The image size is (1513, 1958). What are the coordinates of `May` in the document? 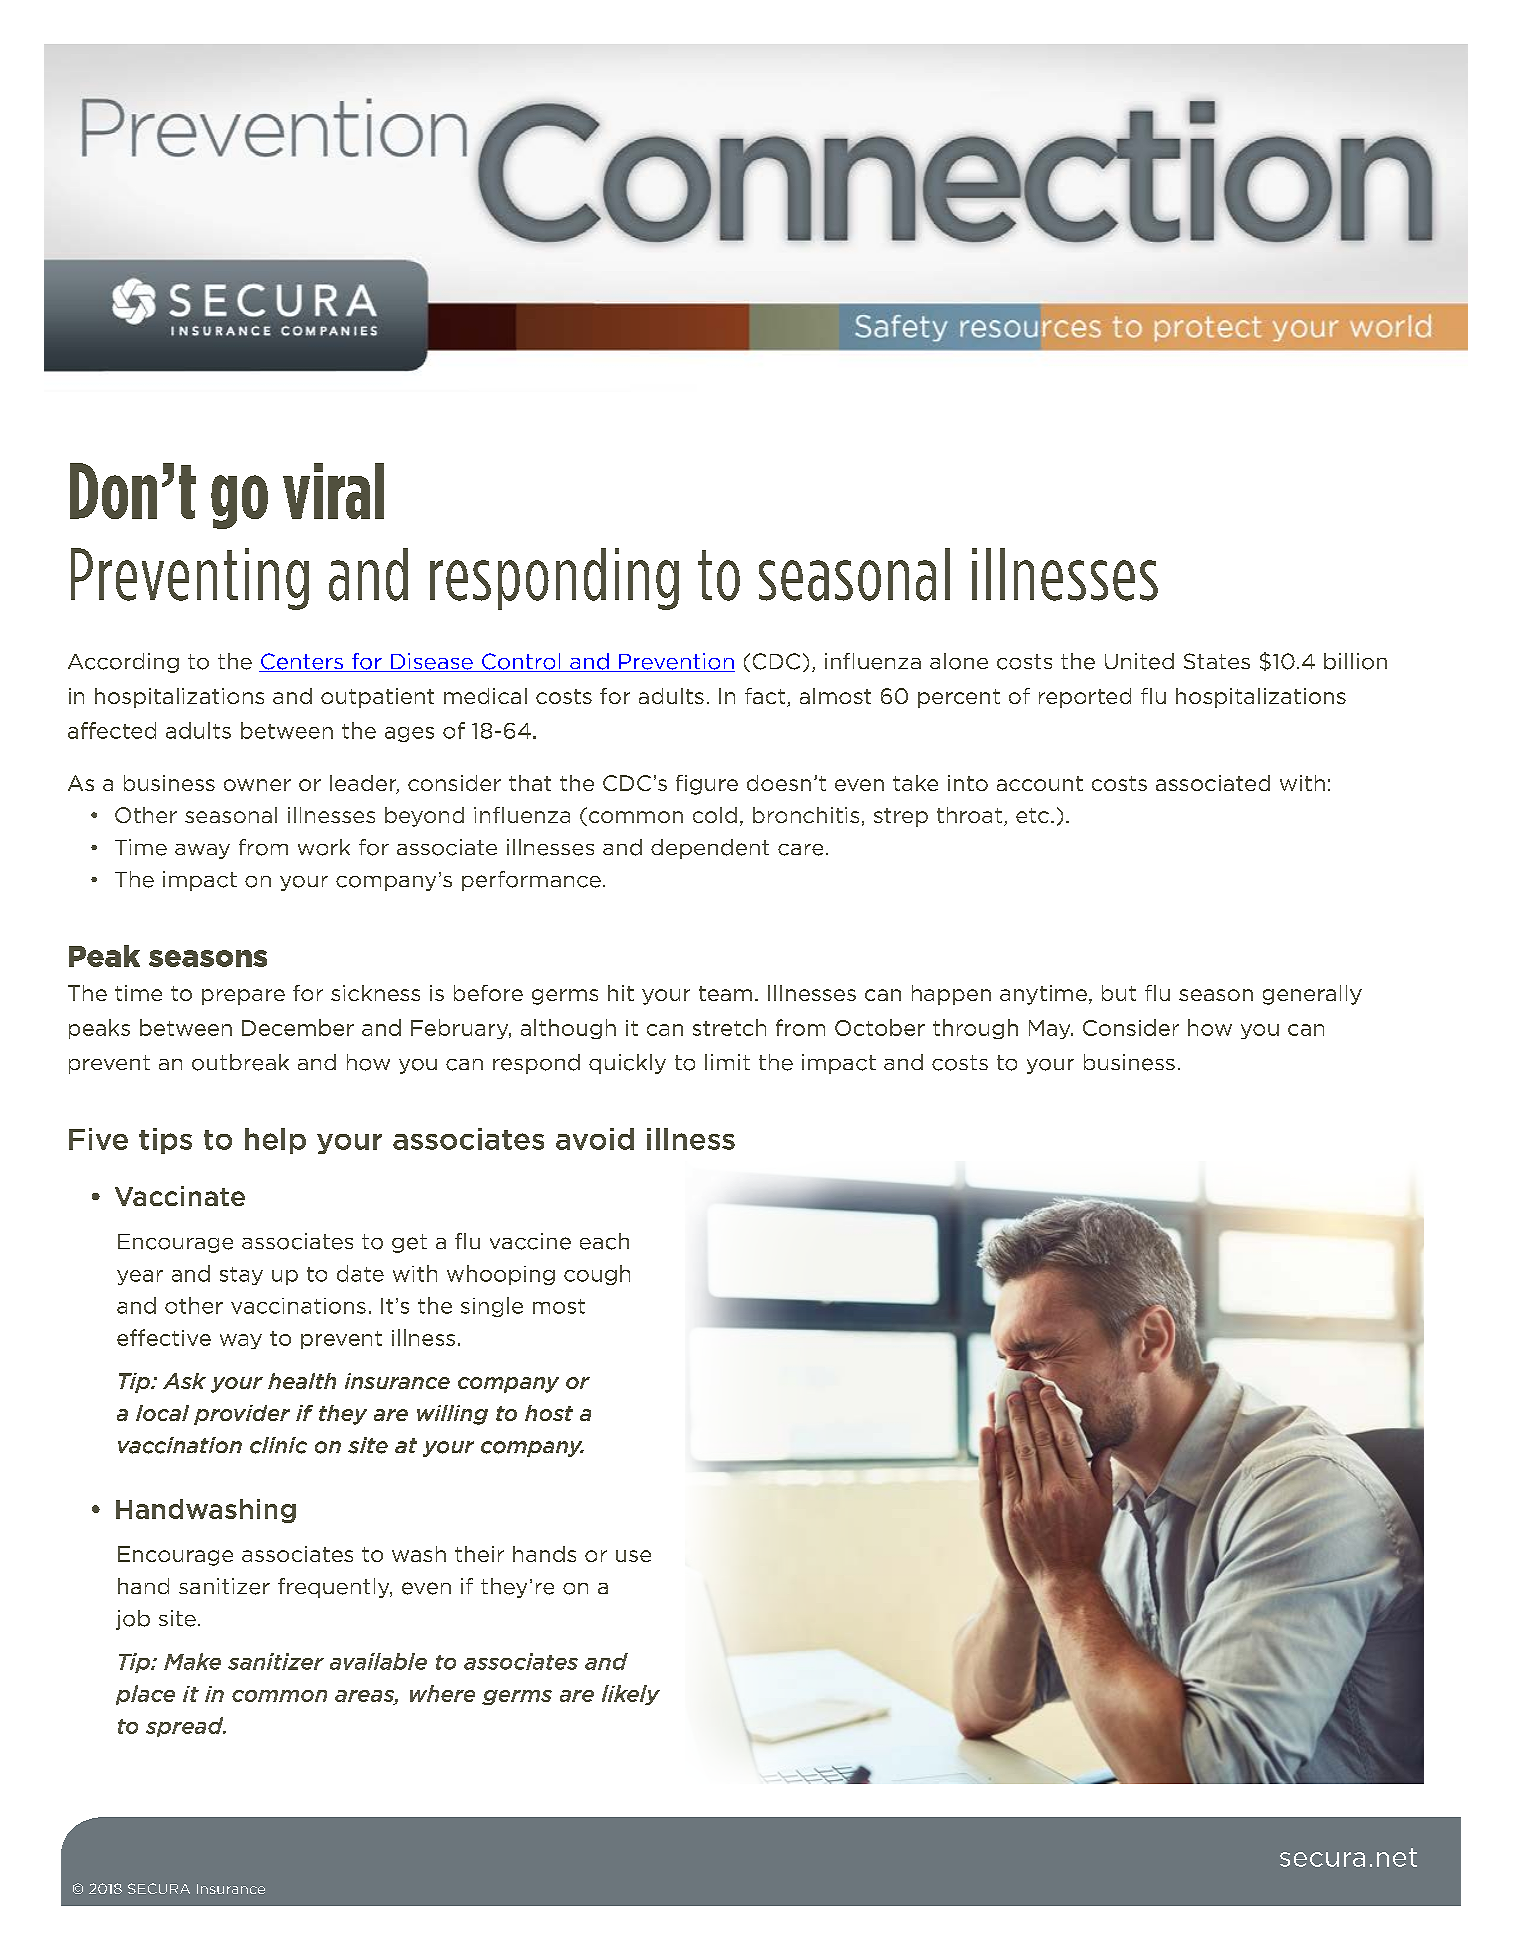 It's located at (1051, 1029).
